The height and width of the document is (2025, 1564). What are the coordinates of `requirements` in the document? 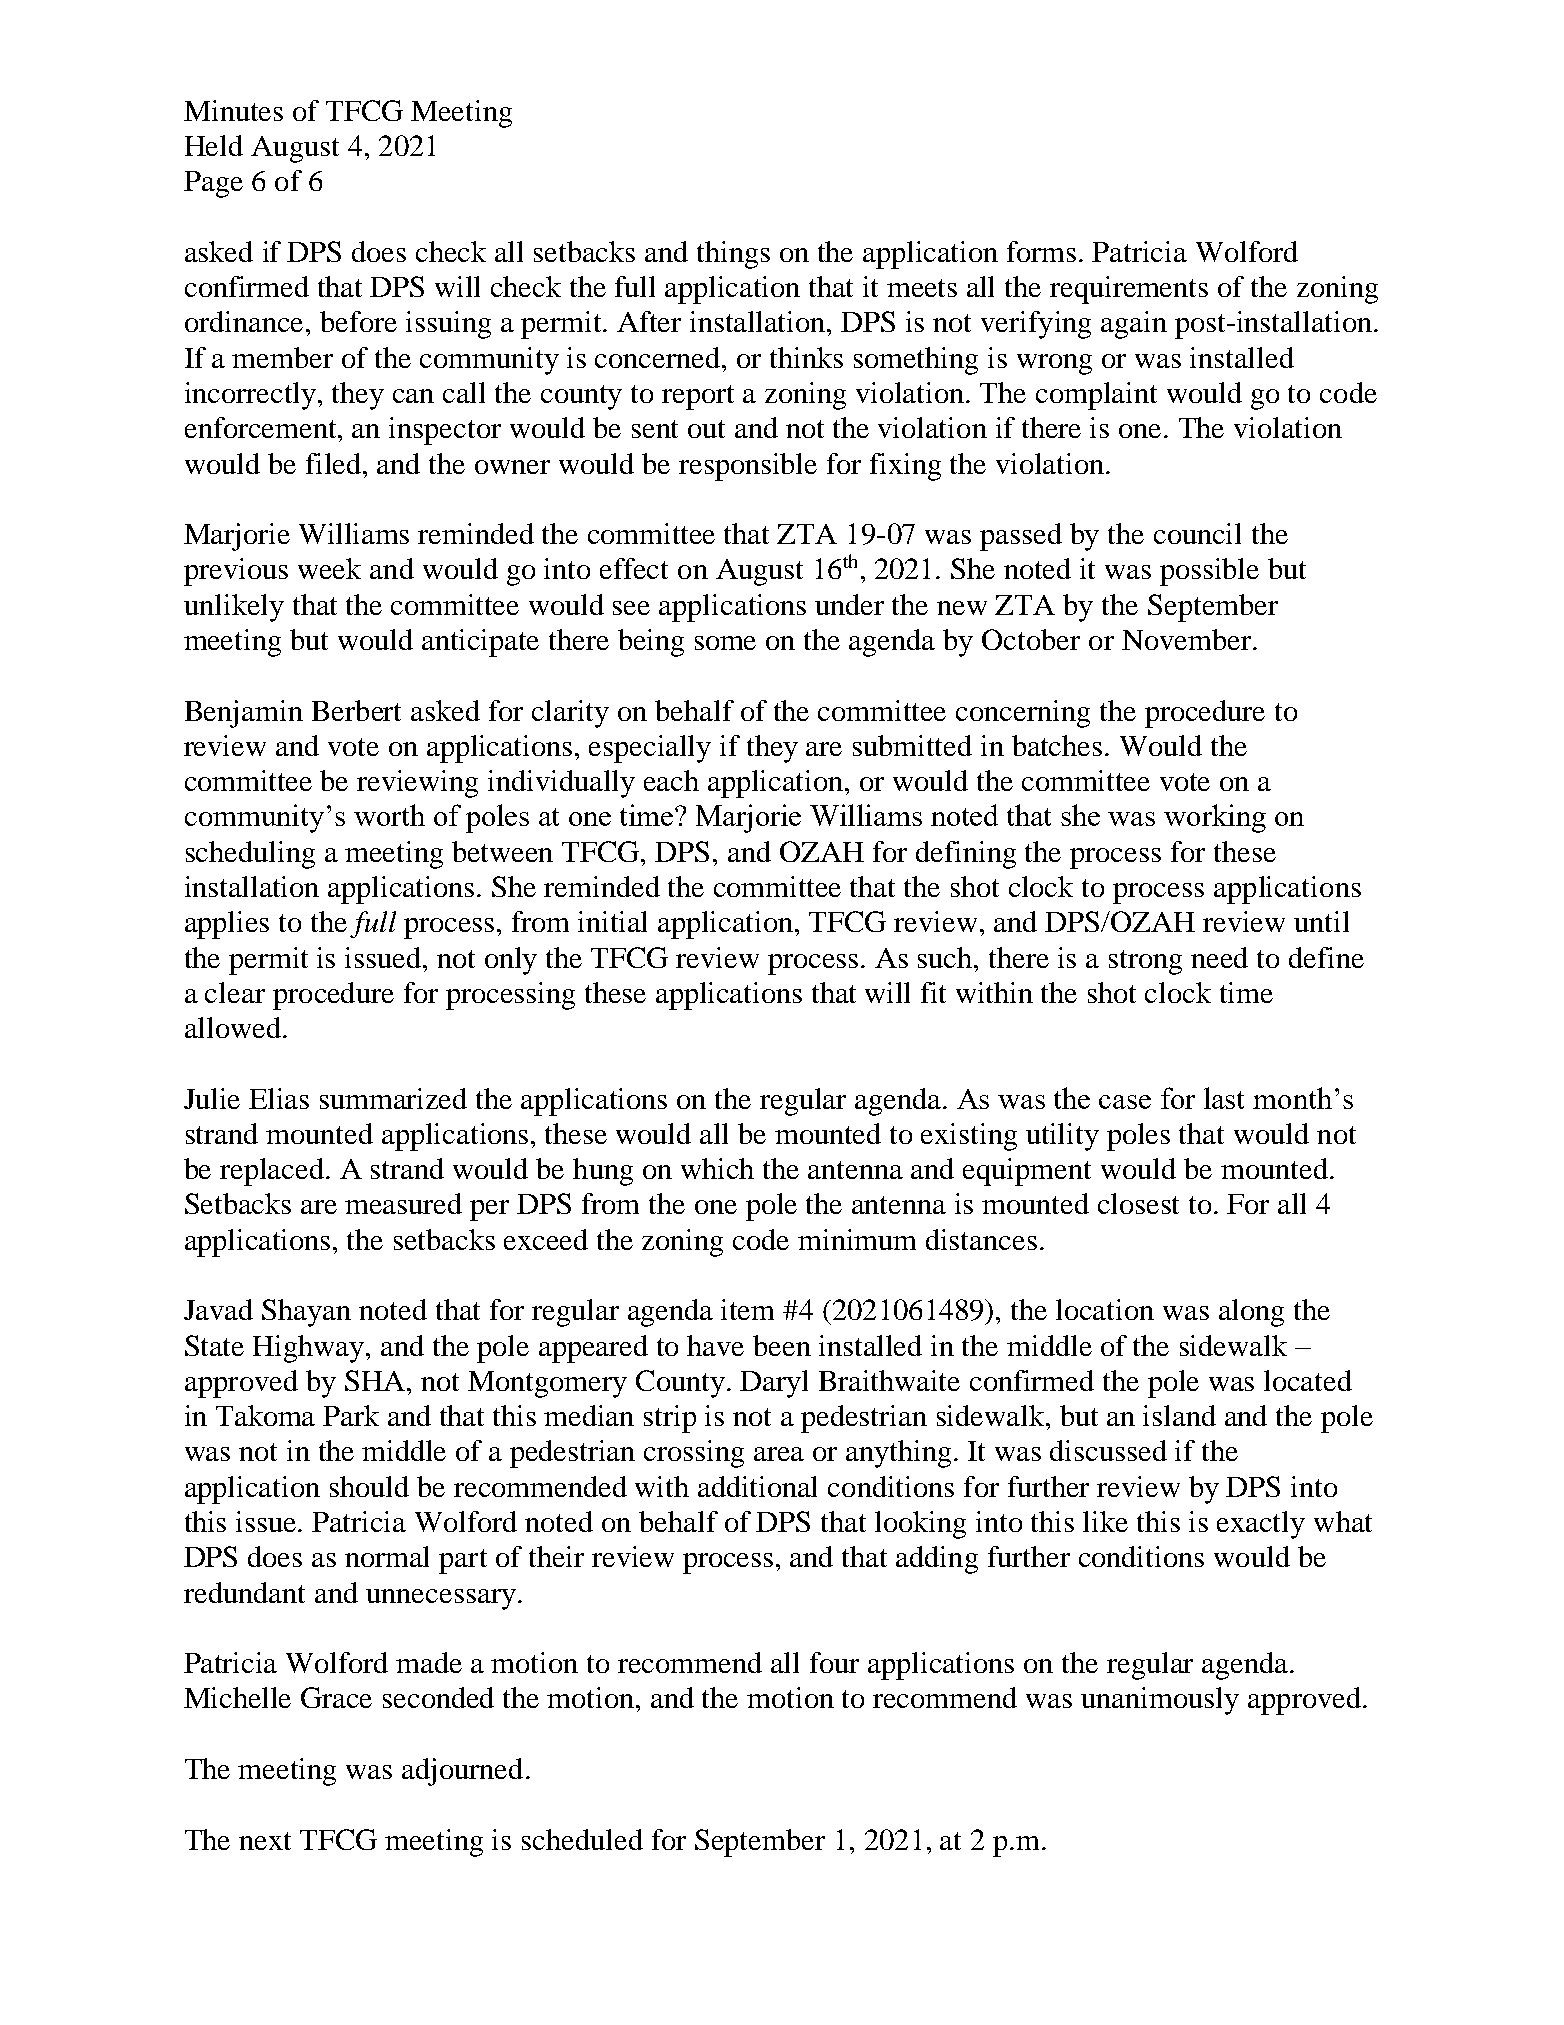 It's located at (1129, 290).
